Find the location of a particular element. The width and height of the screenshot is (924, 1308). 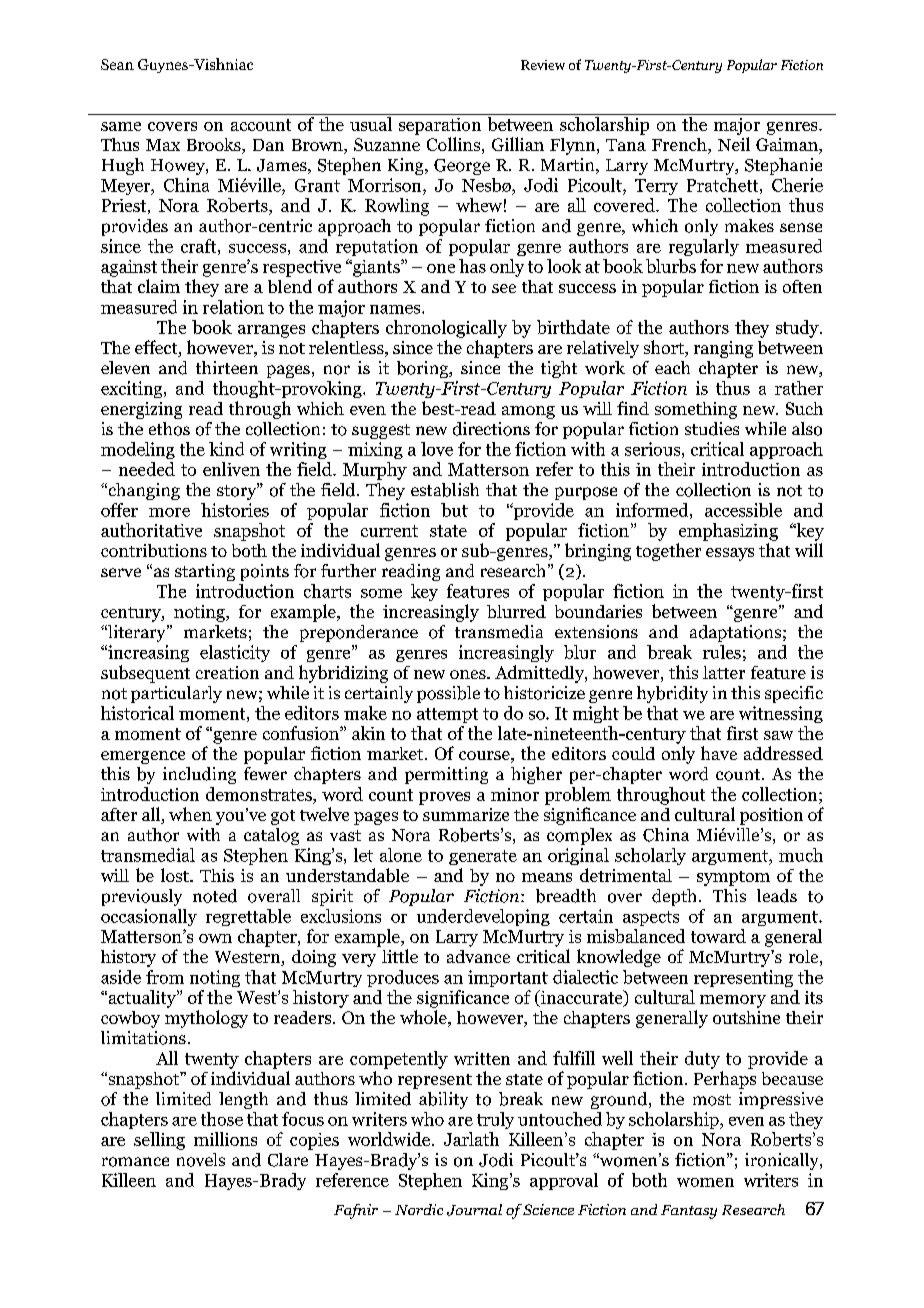

Journal is located at coordinates (474, 1210).
